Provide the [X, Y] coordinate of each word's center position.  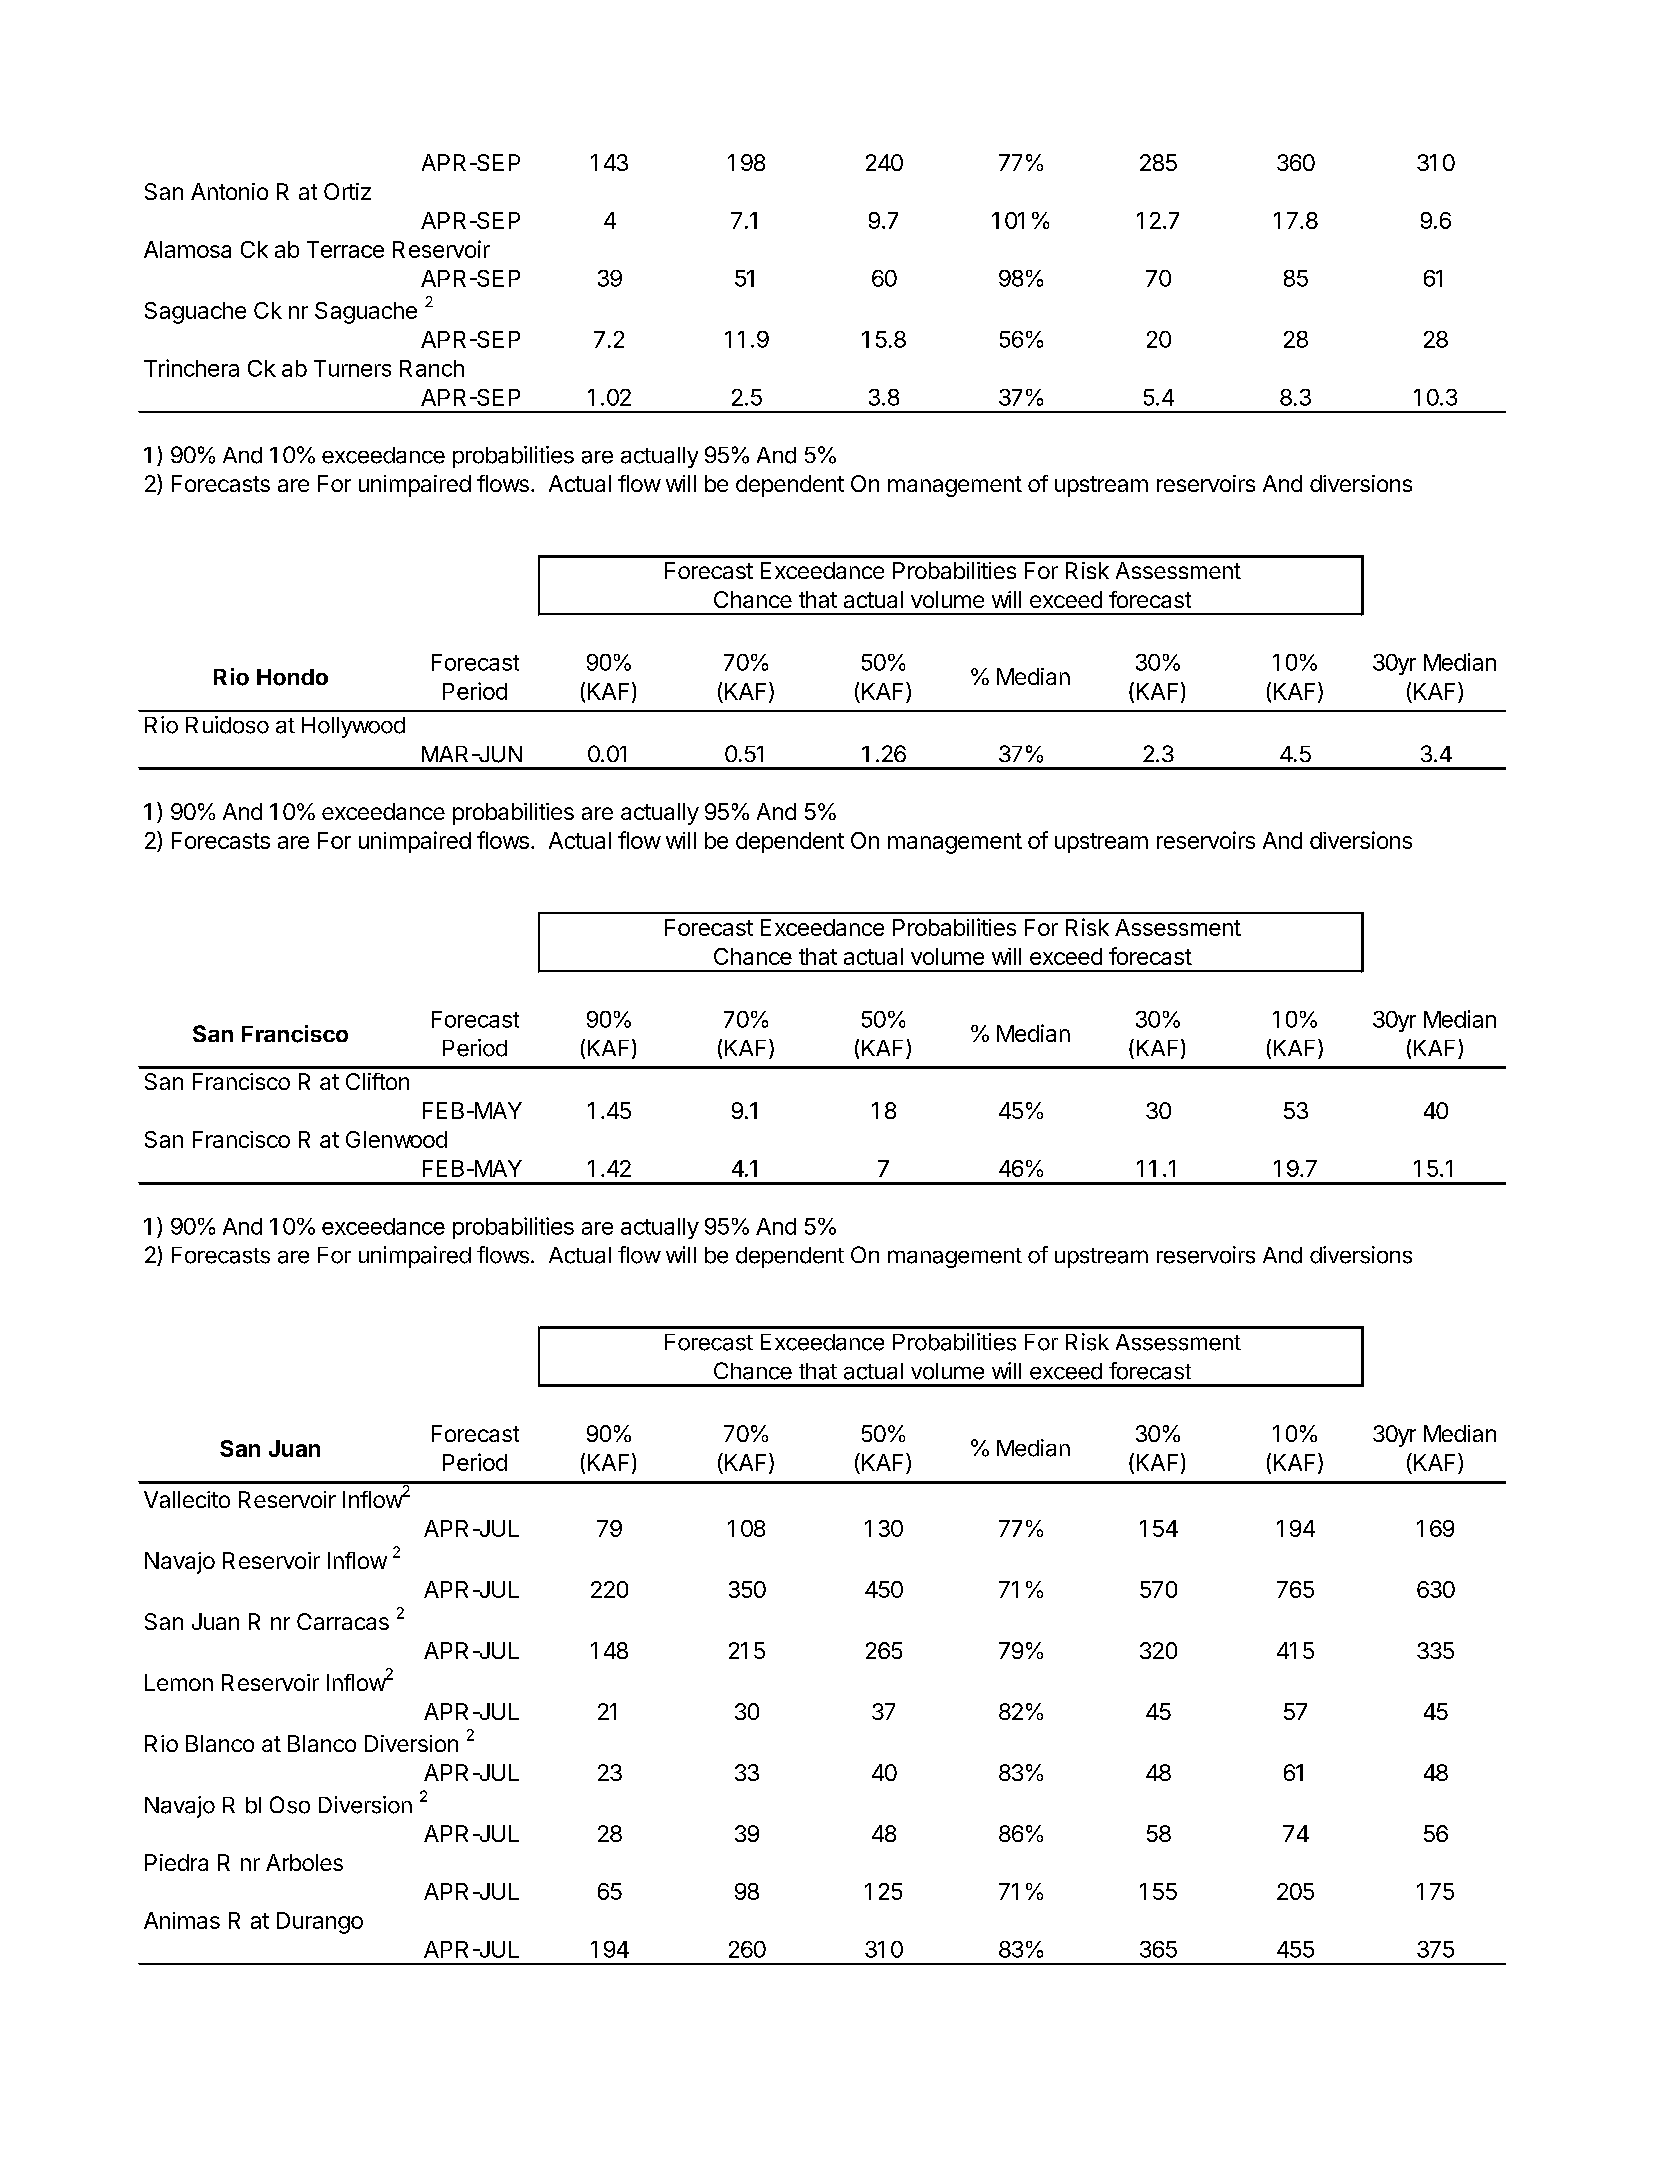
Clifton [377, 1081]
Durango [320, 1923]
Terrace [345, 249]
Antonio [229, 191]
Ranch [432, 368]
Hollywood [353, 727]
